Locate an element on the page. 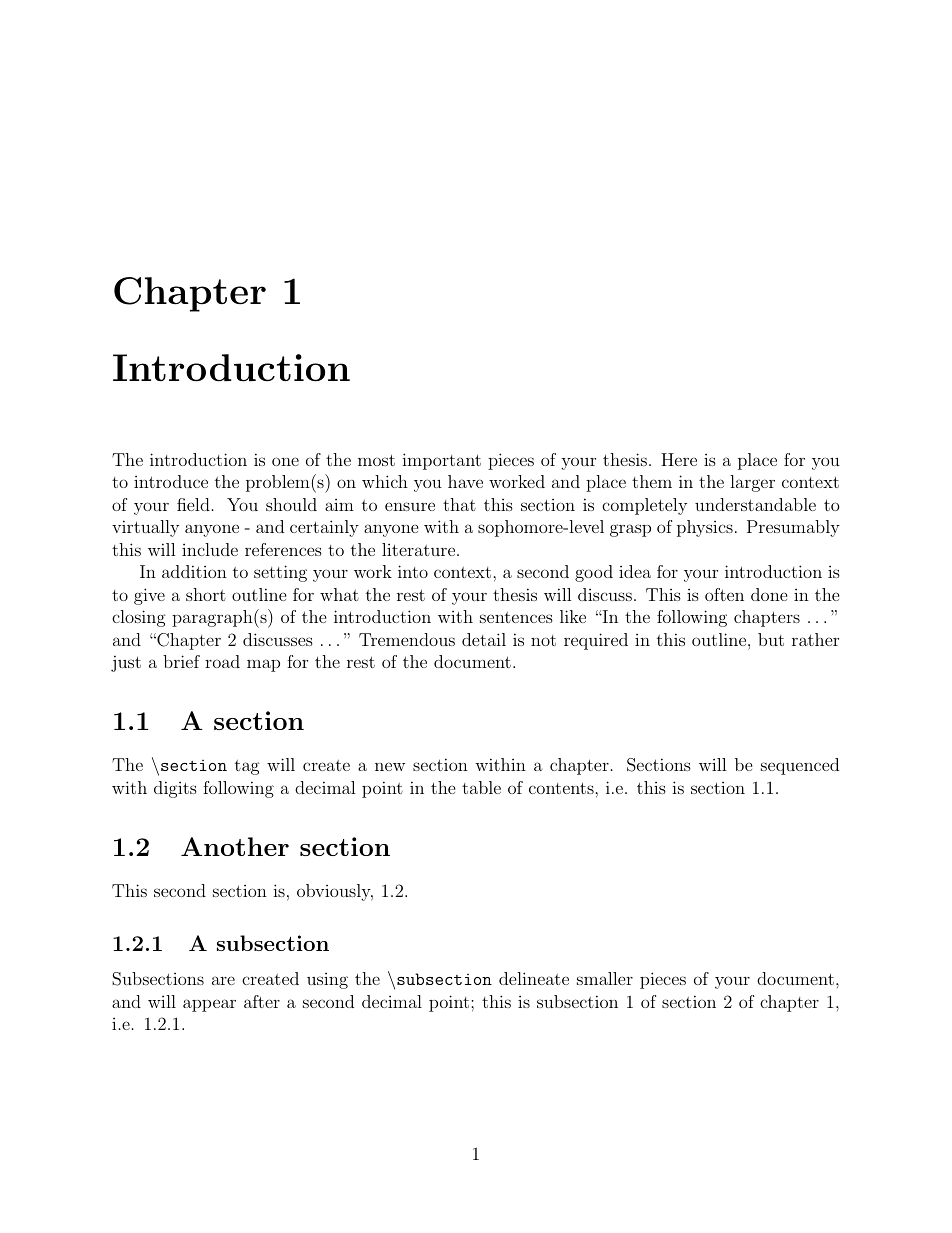 This document has width=952, height=1233. new is located at coordinates (390, 766).
